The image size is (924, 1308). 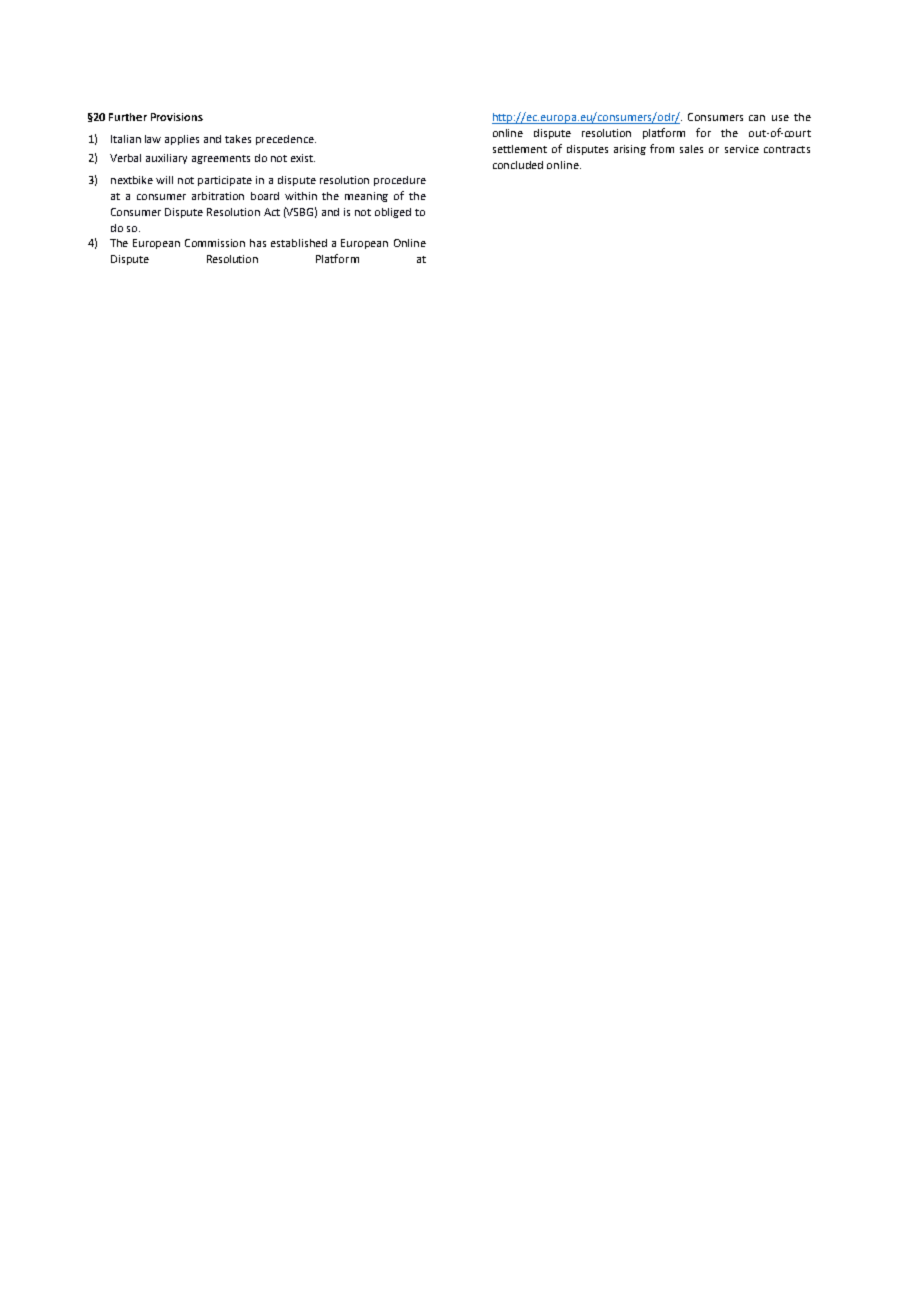 What do you see at coordinates (393, 213) in the screenshot?
I see `obliged` at bounding box center [393, 213].
